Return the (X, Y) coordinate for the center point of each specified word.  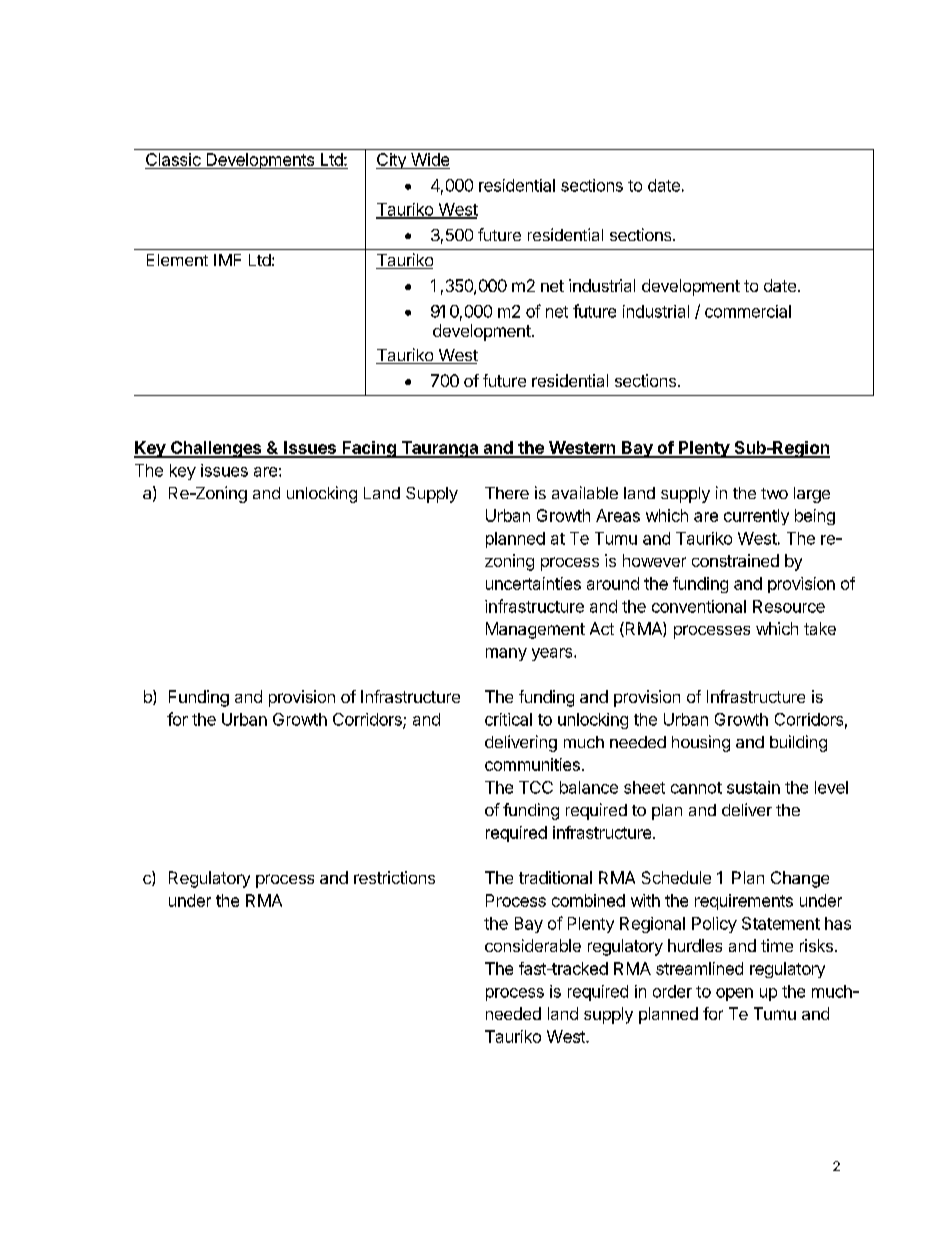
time (777, 945)
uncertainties (533, 583)
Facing (369, 449)
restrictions (394, 877)
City (392, 161)
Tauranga (439, 449)
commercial (748, 311)
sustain (753, 787)
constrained (735, 560)
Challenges (216, 449)
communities (532, 764)
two (774, 493)
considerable (533, 945)
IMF (227, 260)
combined (588, 900)
